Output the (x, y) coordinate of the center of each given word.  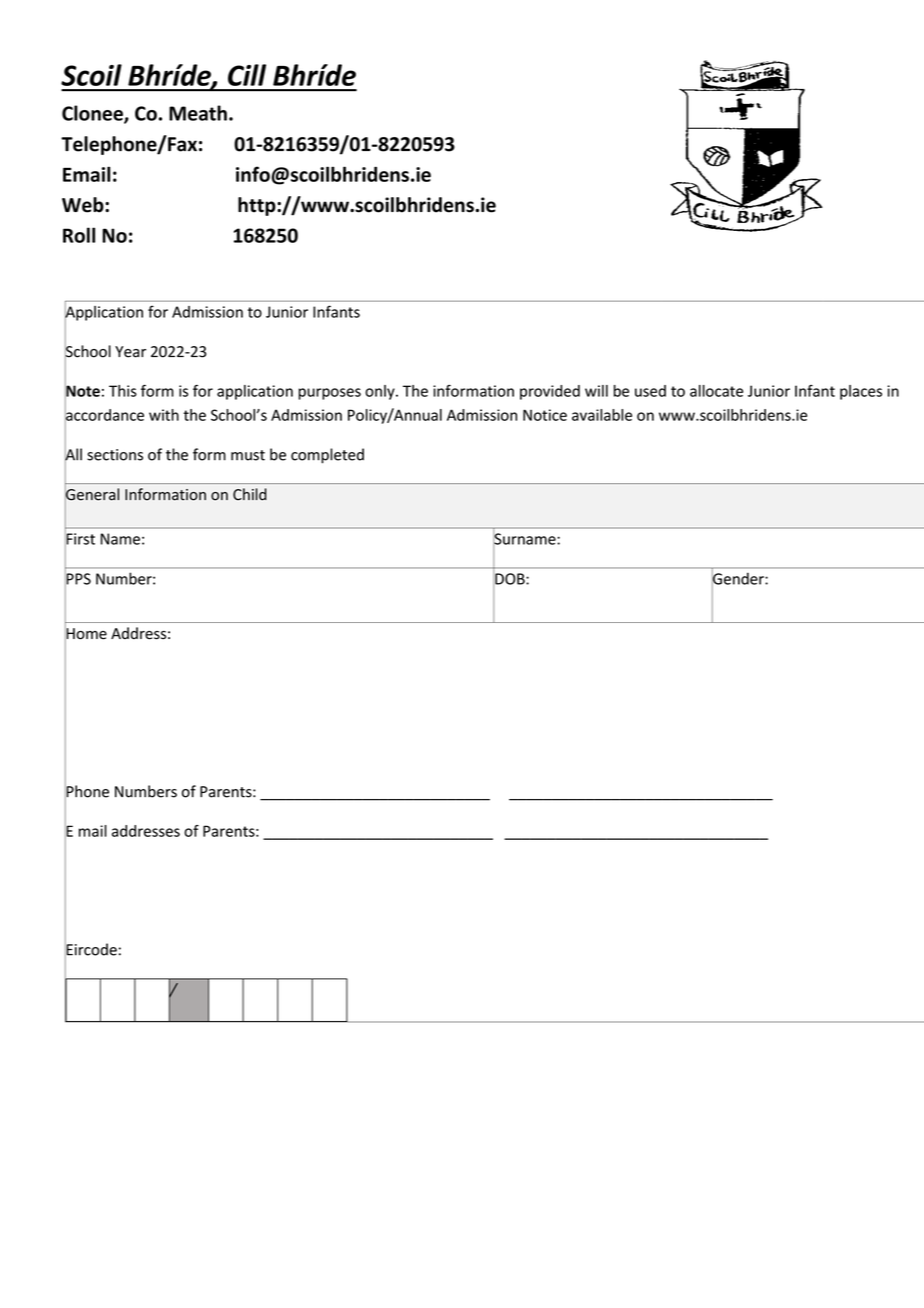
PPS (78, 579)
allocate (716, 391)
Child (250, 494)
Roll (79, 235)
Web (84, 205)
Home (86, 634)
